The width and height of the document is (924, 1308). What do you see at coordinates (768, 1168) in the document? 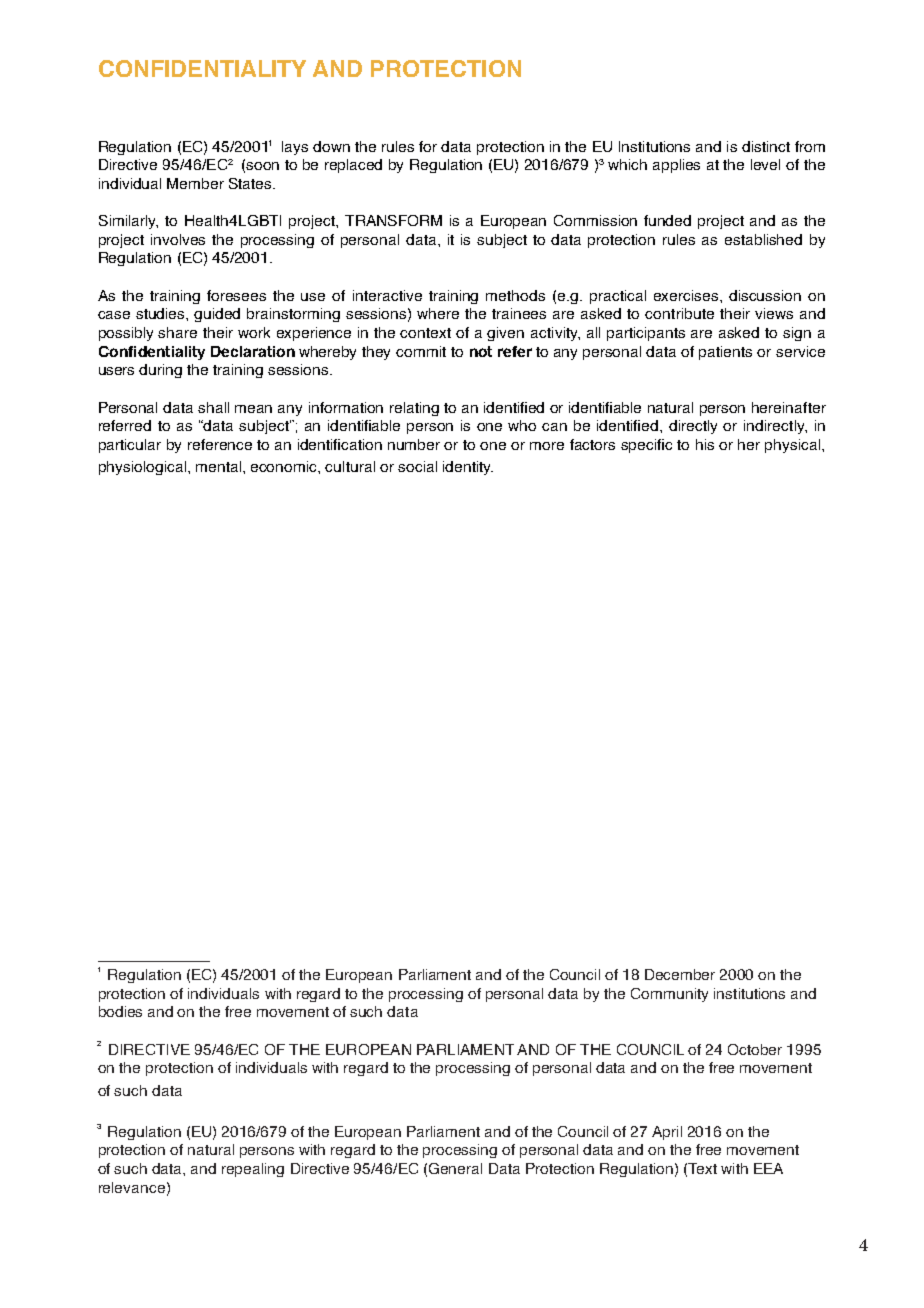
I see `EEA` at bounding box center [768, 1168].
